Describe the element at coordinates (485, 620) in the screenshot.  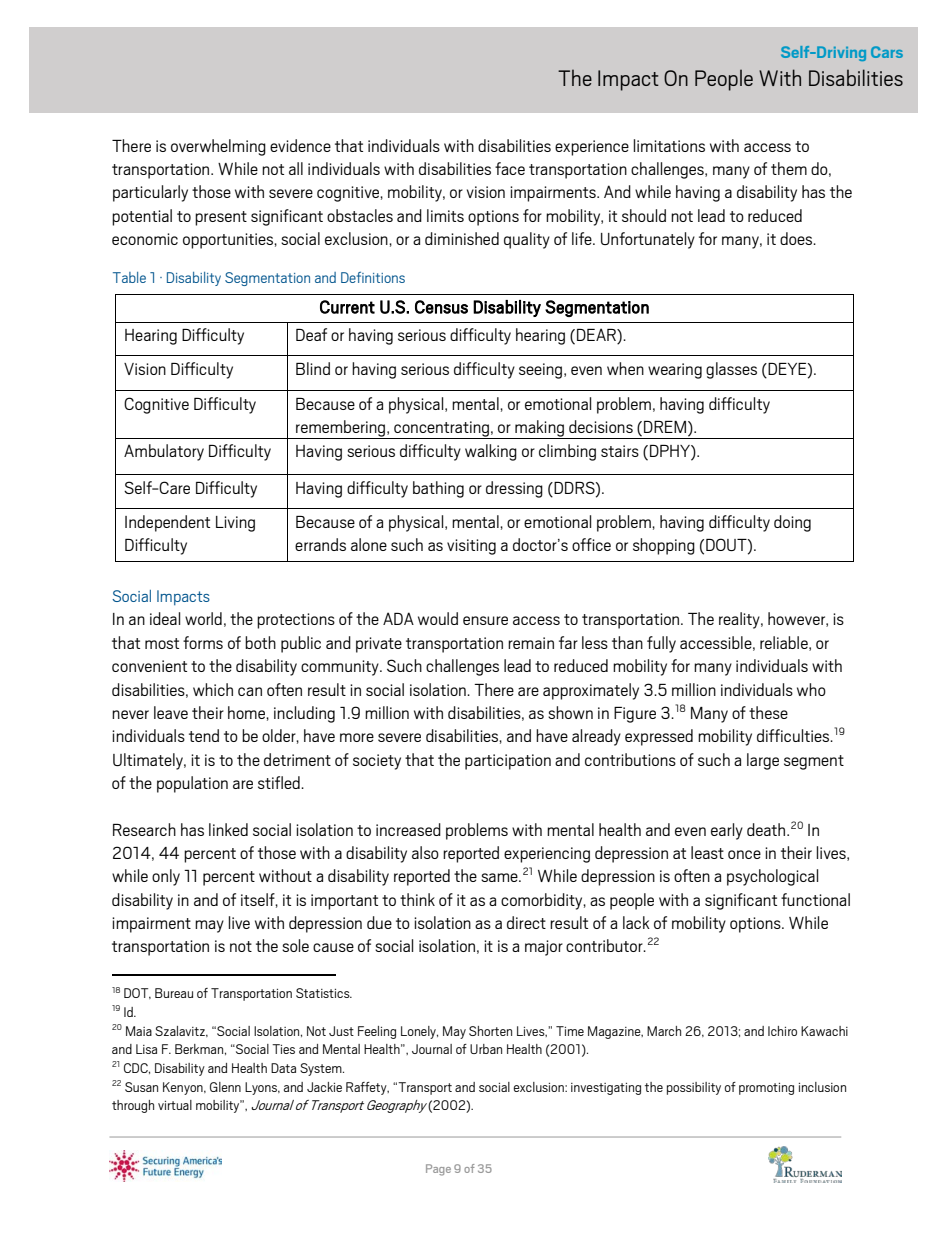
I see `ensure` at that location.
